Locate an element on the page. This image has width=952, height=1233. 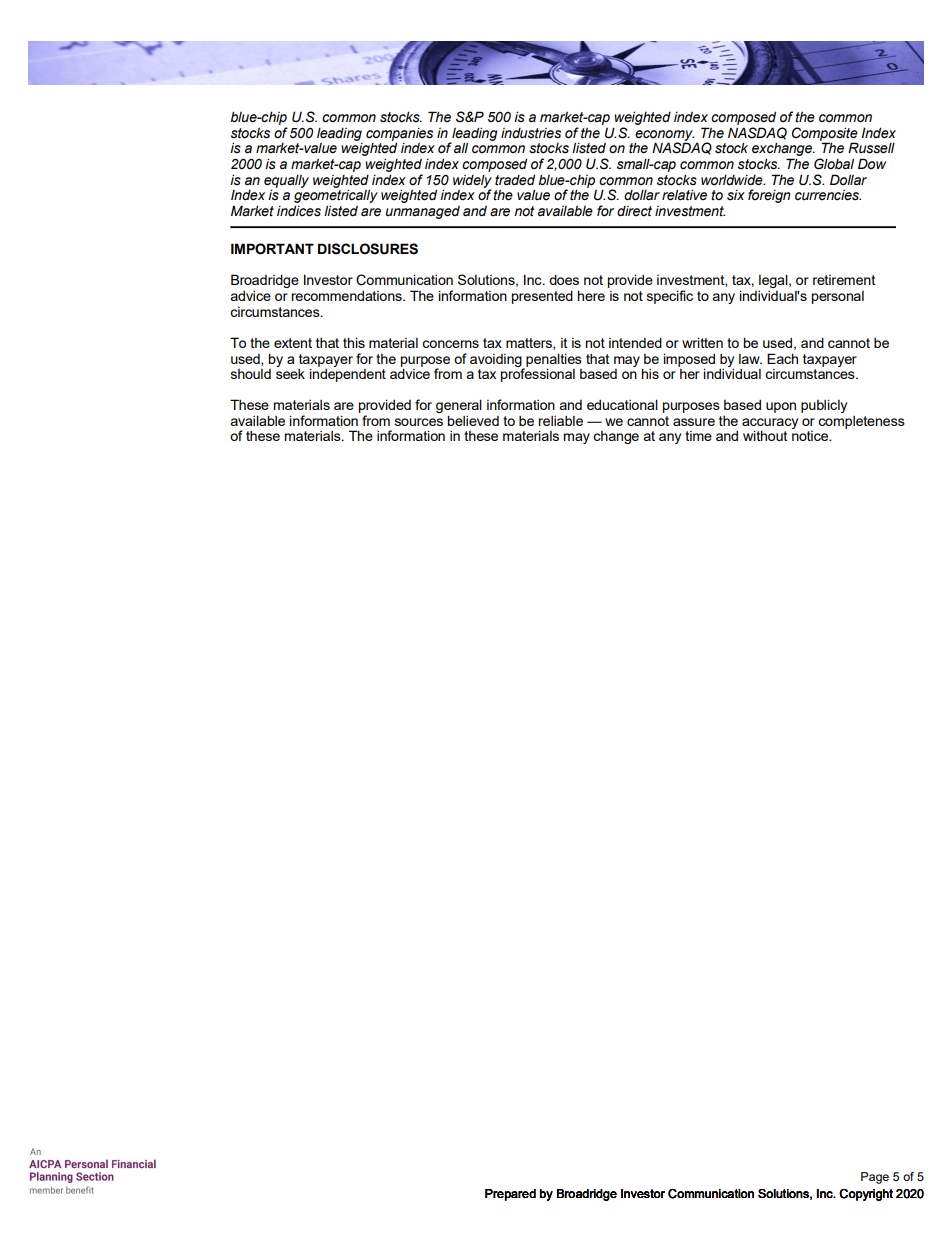
notice is located at coordinates (811, 436).
